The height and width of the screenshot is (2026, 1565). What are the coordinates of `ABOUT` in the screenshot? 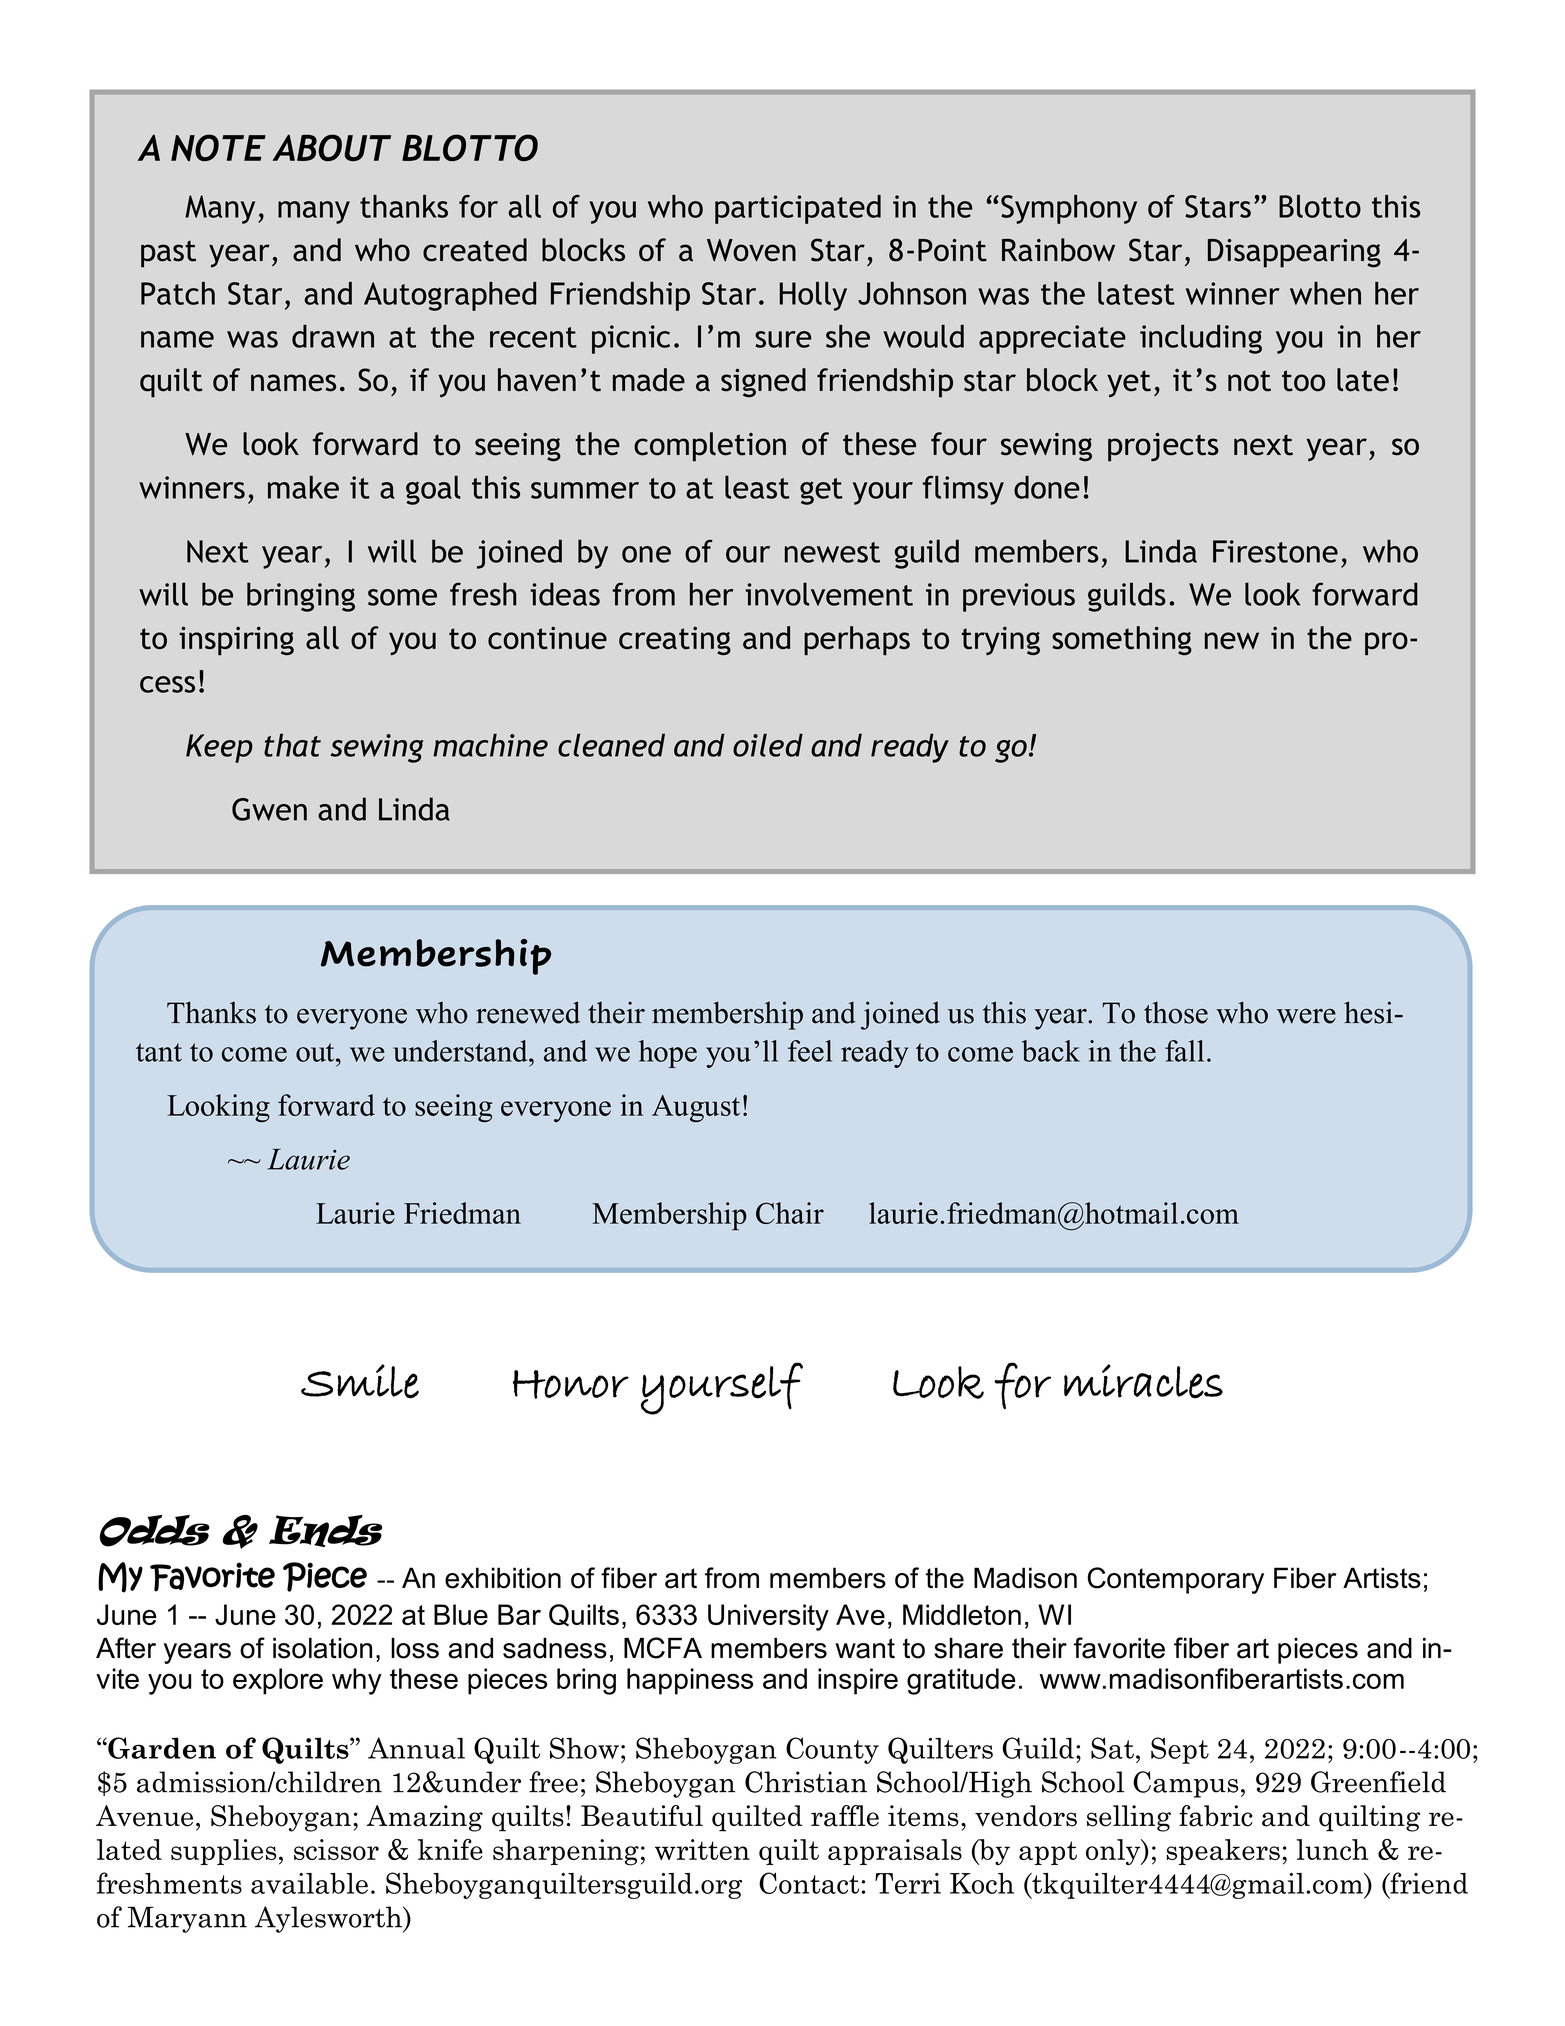 It's located at (331, 147).
